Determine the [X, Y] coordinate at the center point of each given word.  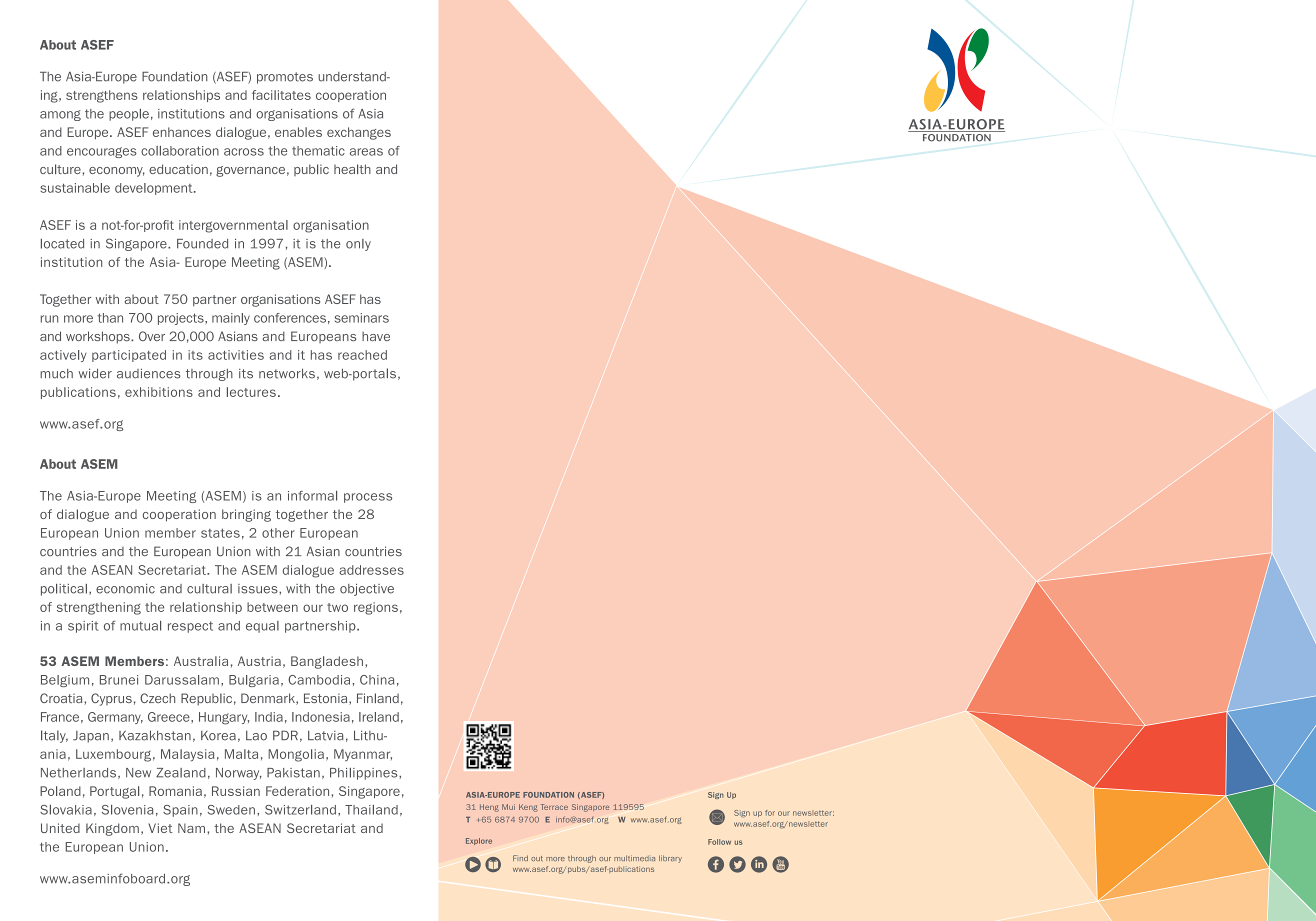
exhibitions [159, 392]
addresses [371, 570]
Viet [160, 828]
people [129, 115]
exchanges [359, 133]
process [368, 498]
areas [366, 152]
